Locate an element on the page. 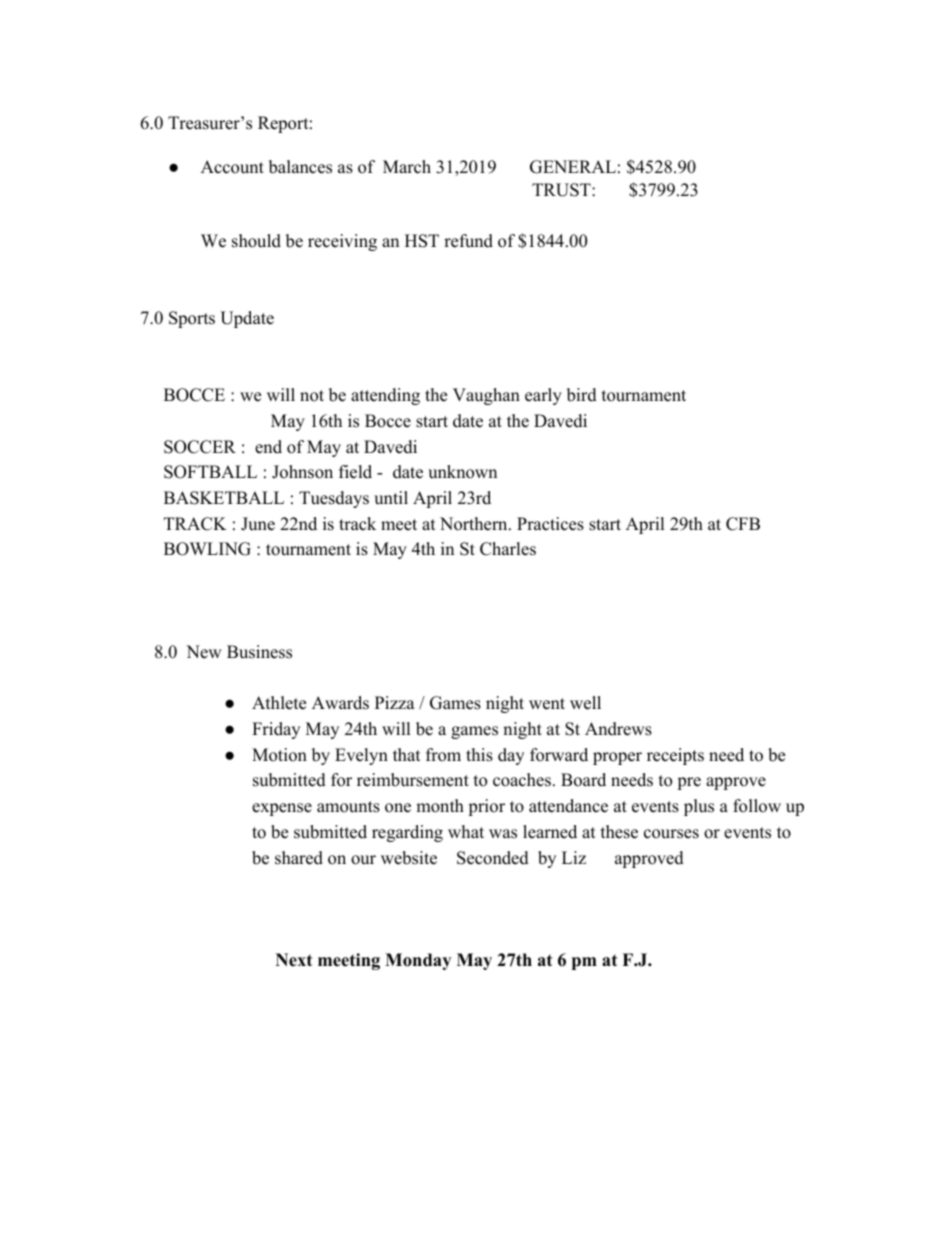  not is located at coordinates (312, 396).
